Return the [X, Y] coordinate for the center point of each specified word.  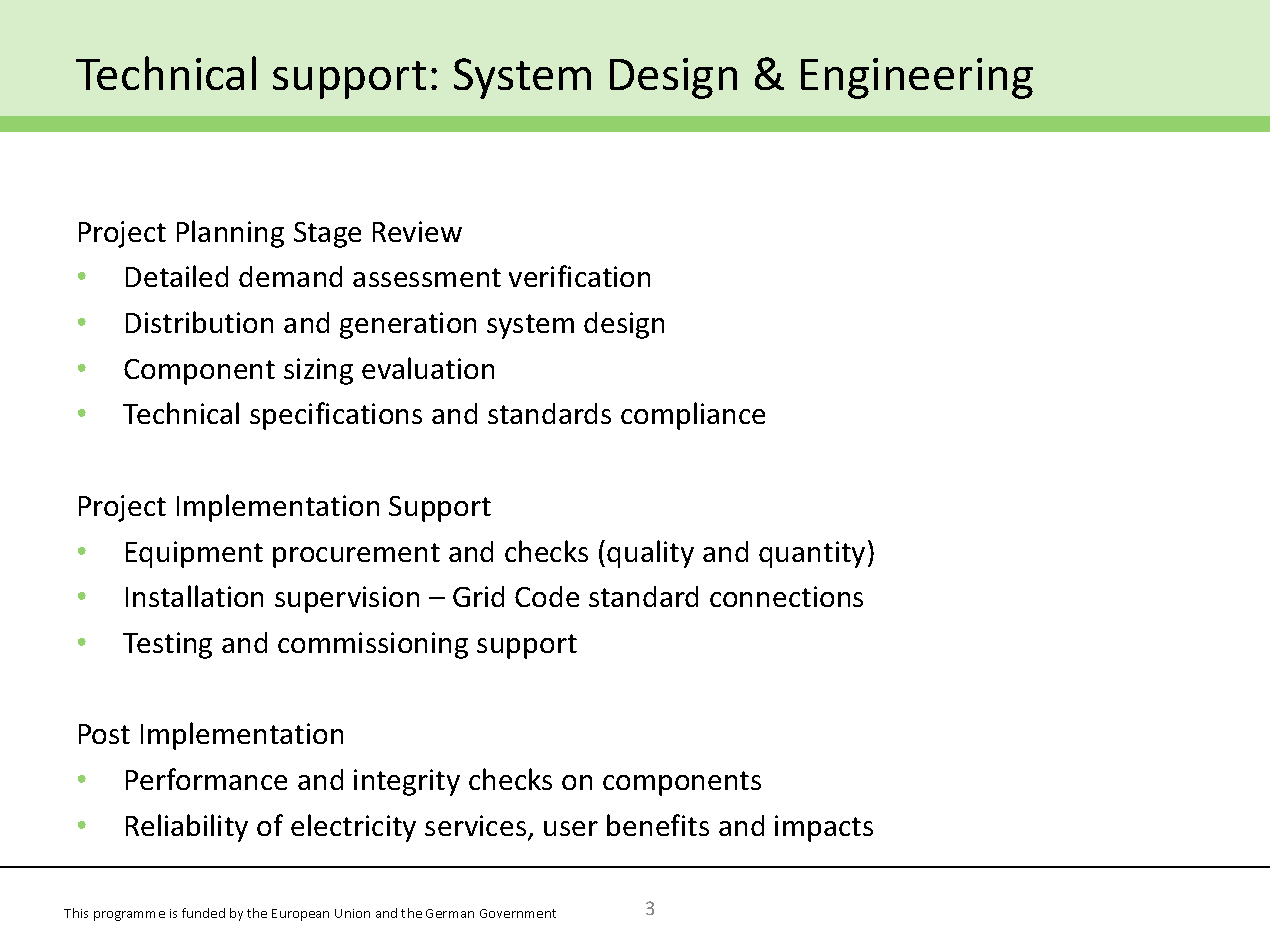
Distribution [199, 322]
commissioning [373, 645]
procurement [356, 555]
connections [786, 596]
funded [203, 913]
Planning [230, 234]
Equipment [194, 554]
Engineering [917, 78]
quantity [812, 554]
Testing [167, 645]
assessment [427, 277]
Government [518, 913]
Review [417, 231]
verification [579, 276]
